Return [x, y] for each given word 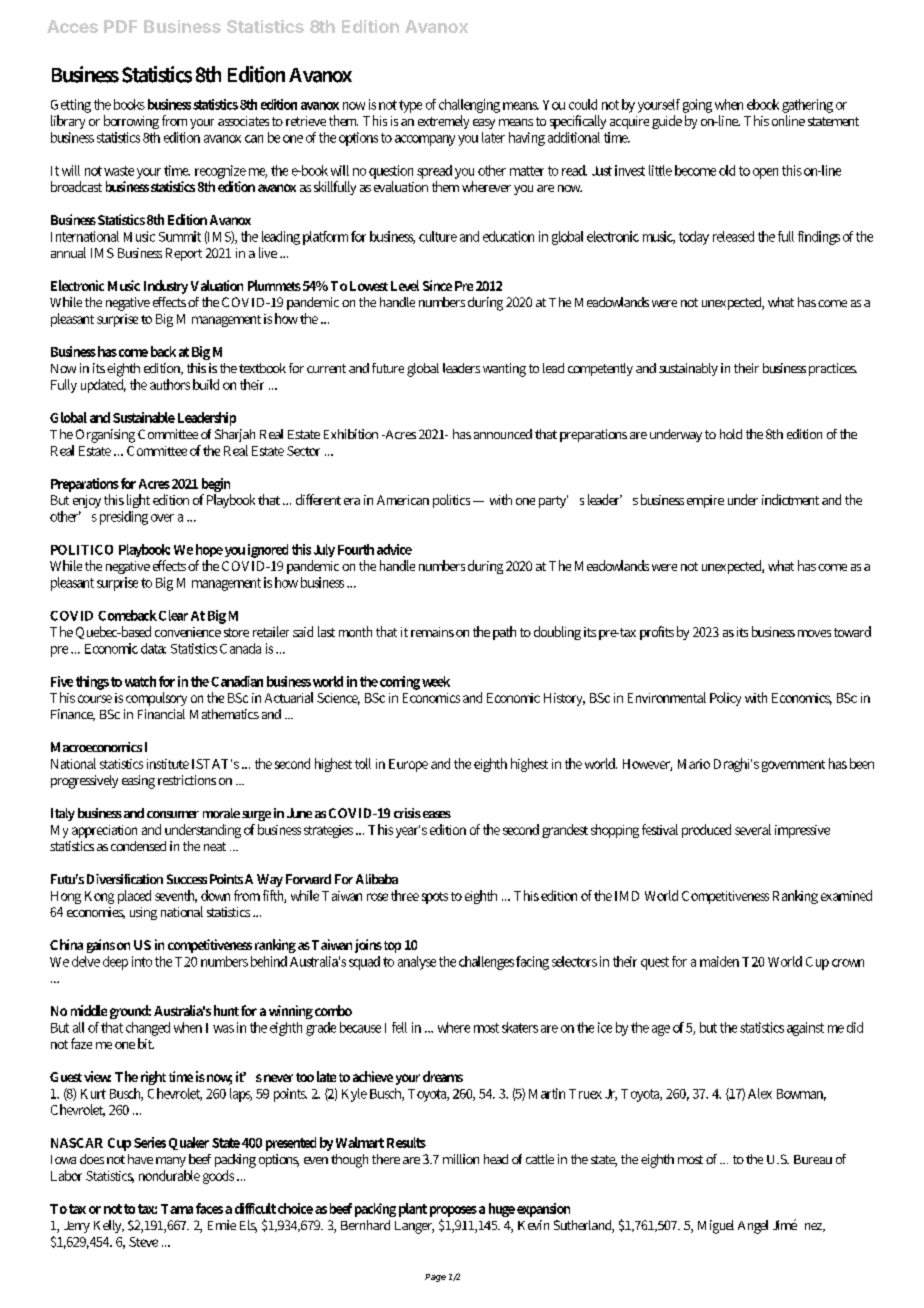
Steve [143, 1242]
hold [731, 434]
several [753, 829]
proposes [453, 1213]
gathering [807, 106]
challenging [469, 106]
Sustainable [144, 417]
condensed [138, 846]
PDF [120, 26]
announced [503, 434]
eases [437, 814]
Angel [753, 1227]
